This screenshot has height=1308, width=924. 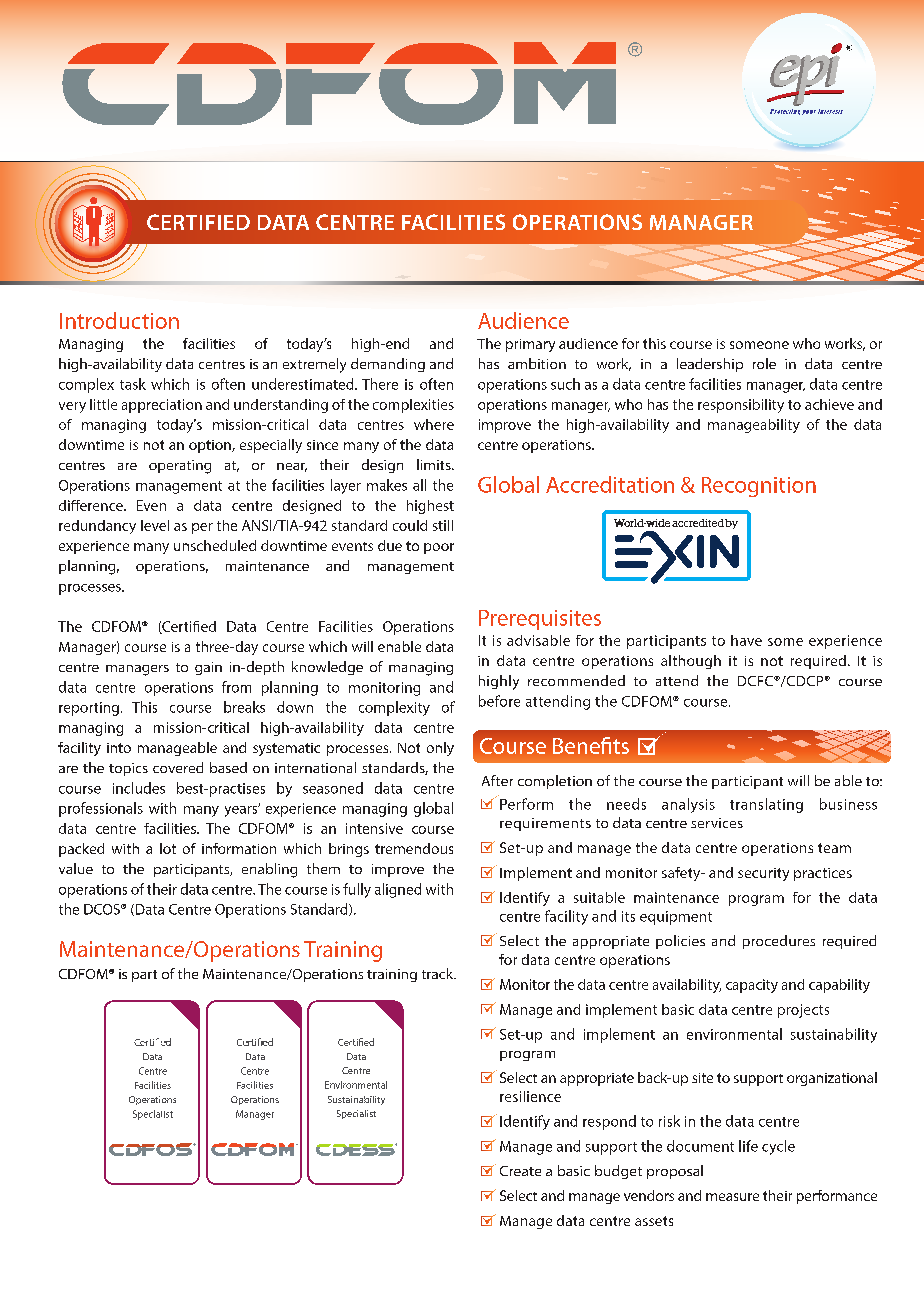 I want to click on aligned, so click(x=398, y=890).
